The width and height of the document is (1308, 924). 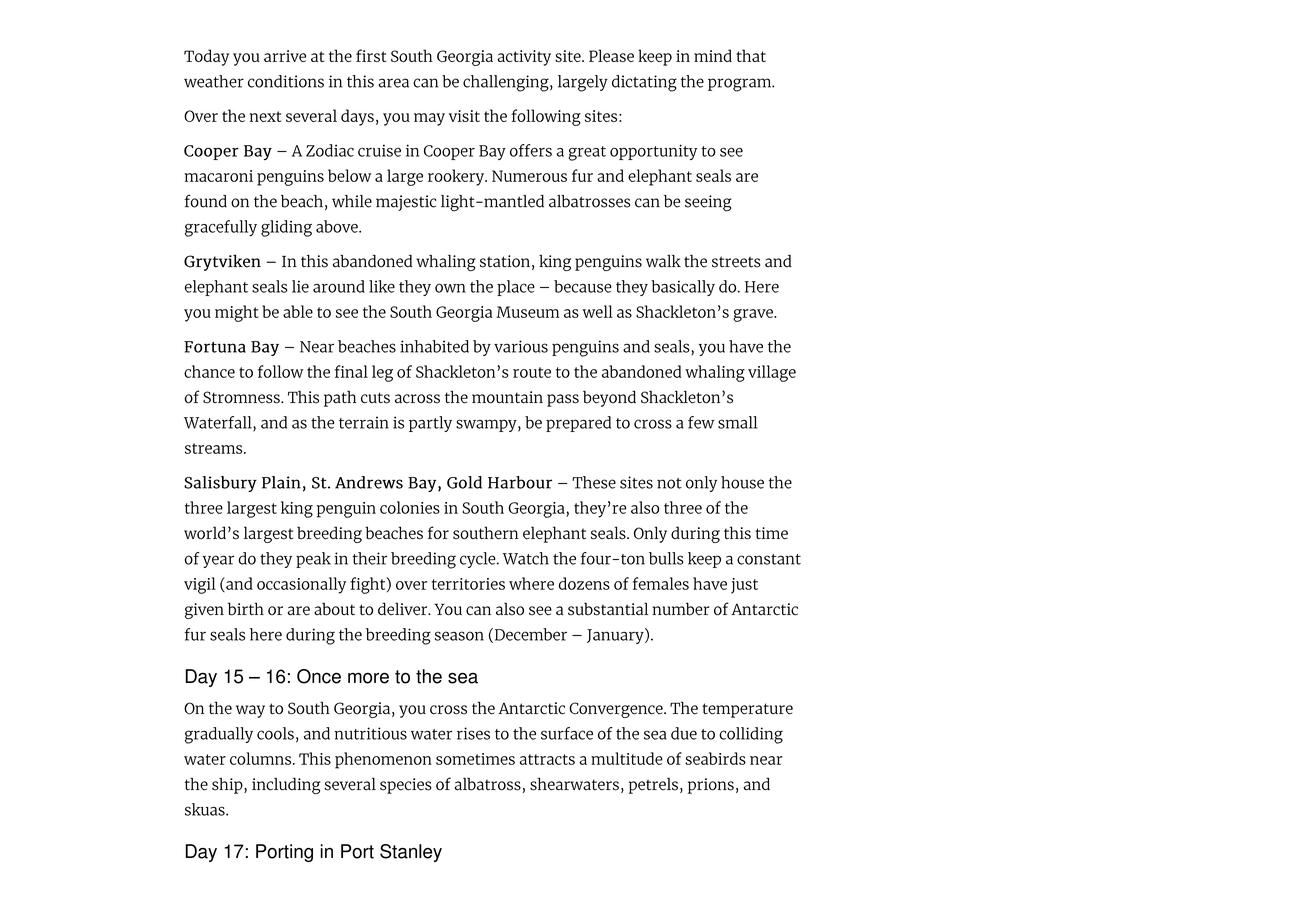 I want to click on conditions, so click(x=286, y=81).
